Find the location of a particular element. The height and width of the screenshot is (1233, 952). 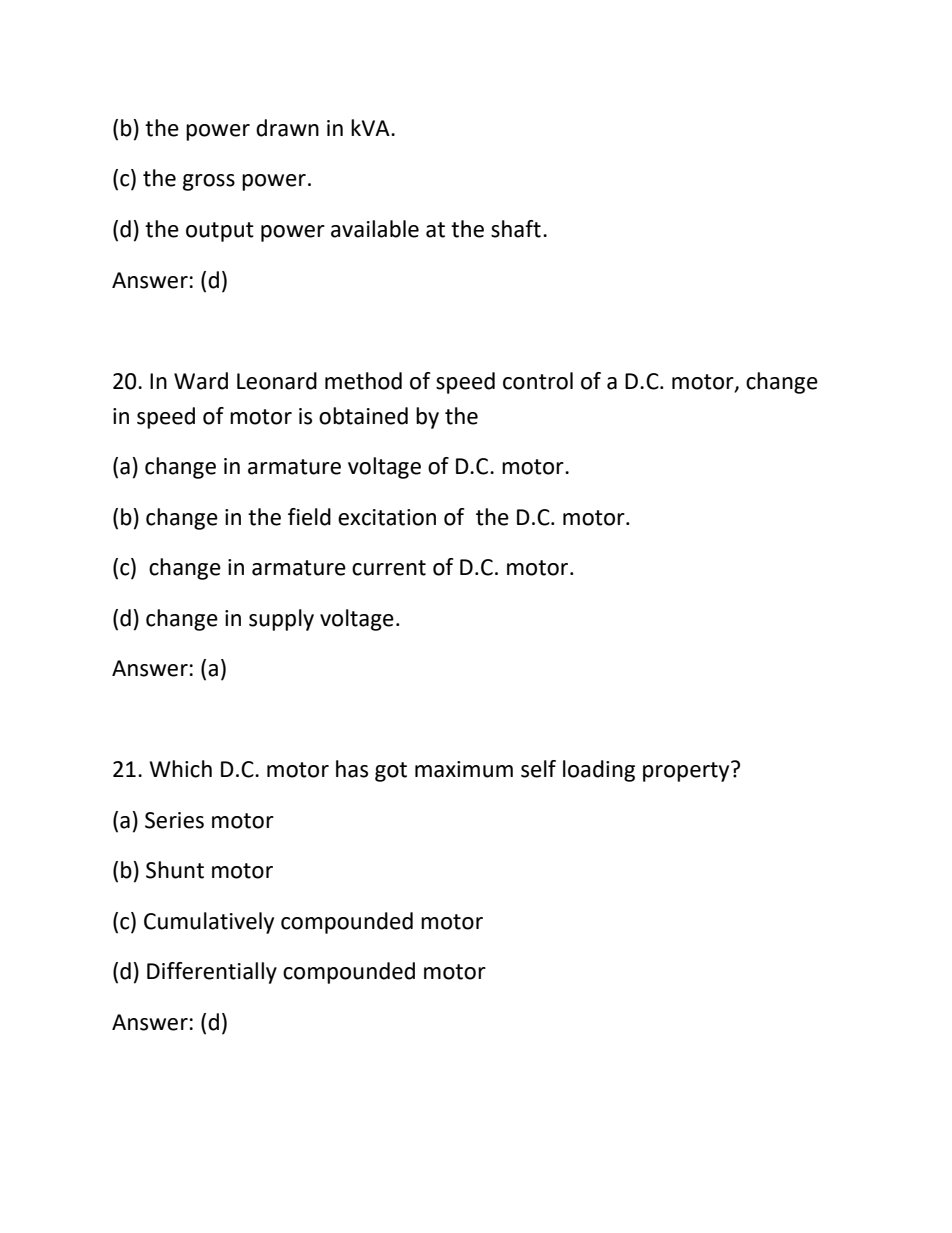

Differentially is located at coordinates (212, 973).
